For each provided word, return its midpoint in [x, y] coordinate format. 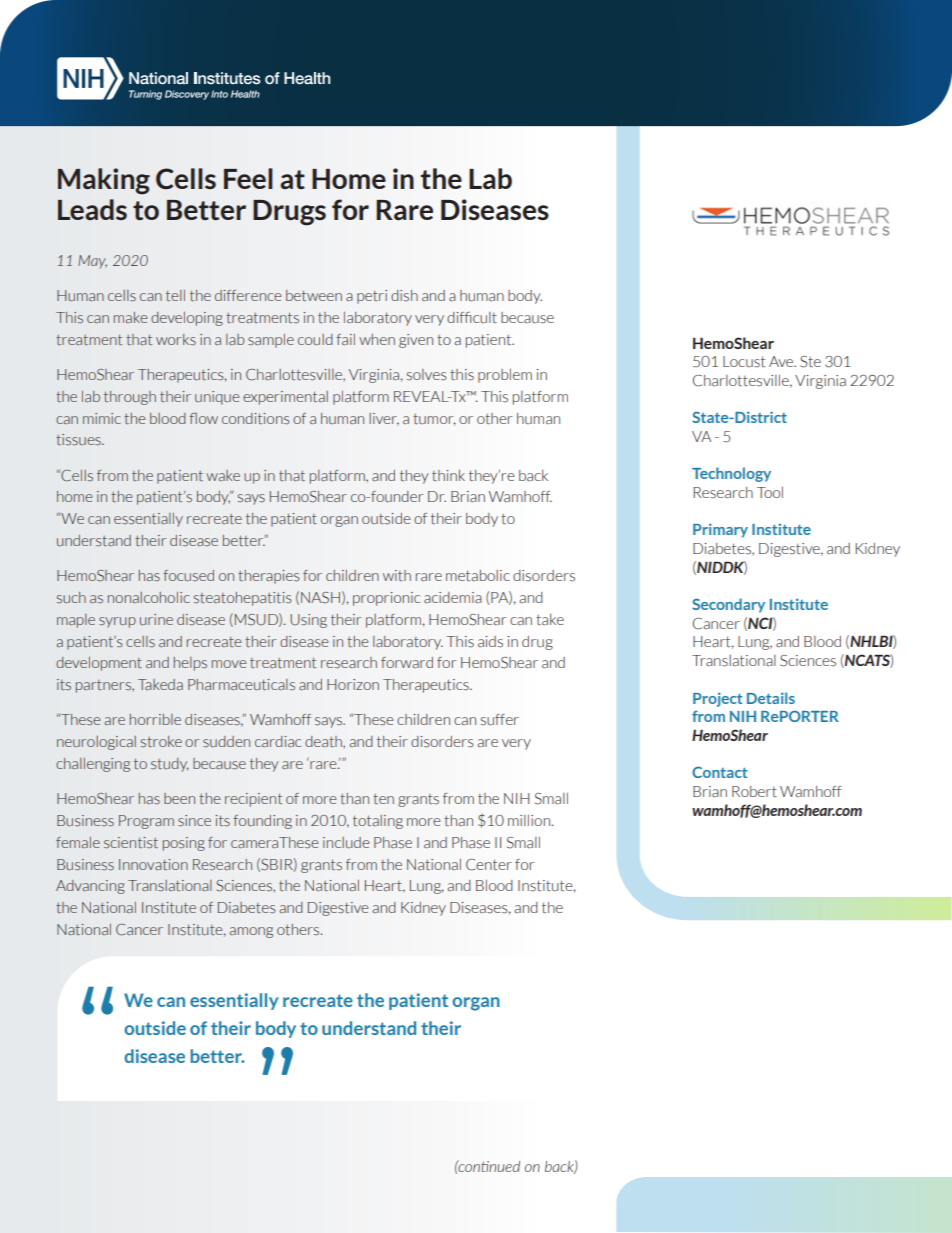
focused [188, 575]
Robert [754, 791]
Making [104, 181]
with [397, 575]
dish [404, 296]
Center [489, 865]
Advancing [90, 887]
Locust [744, 362]
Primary [720, 530]
